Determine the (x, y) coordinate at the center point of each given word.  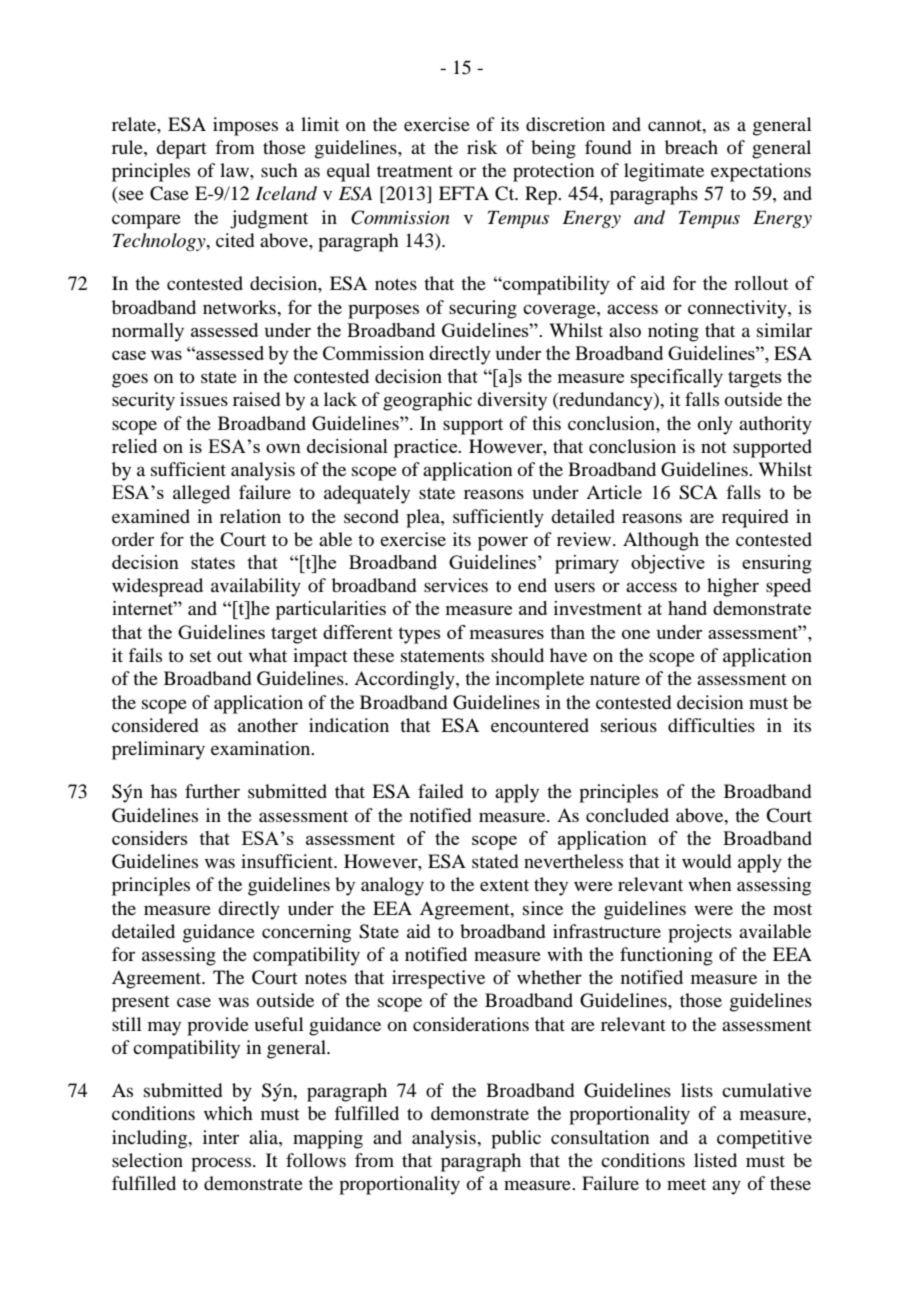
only (715, 425)
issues (204, 399)
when (709, 884)
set (201, 656)
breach (691, 147)
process (222, 1164)
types (419, 635)
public (516, 1139)
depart (181, 149)
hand (687, 608)
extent (504, 885)
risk (482, 147)
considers (150, 838)
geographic (427, 401)
